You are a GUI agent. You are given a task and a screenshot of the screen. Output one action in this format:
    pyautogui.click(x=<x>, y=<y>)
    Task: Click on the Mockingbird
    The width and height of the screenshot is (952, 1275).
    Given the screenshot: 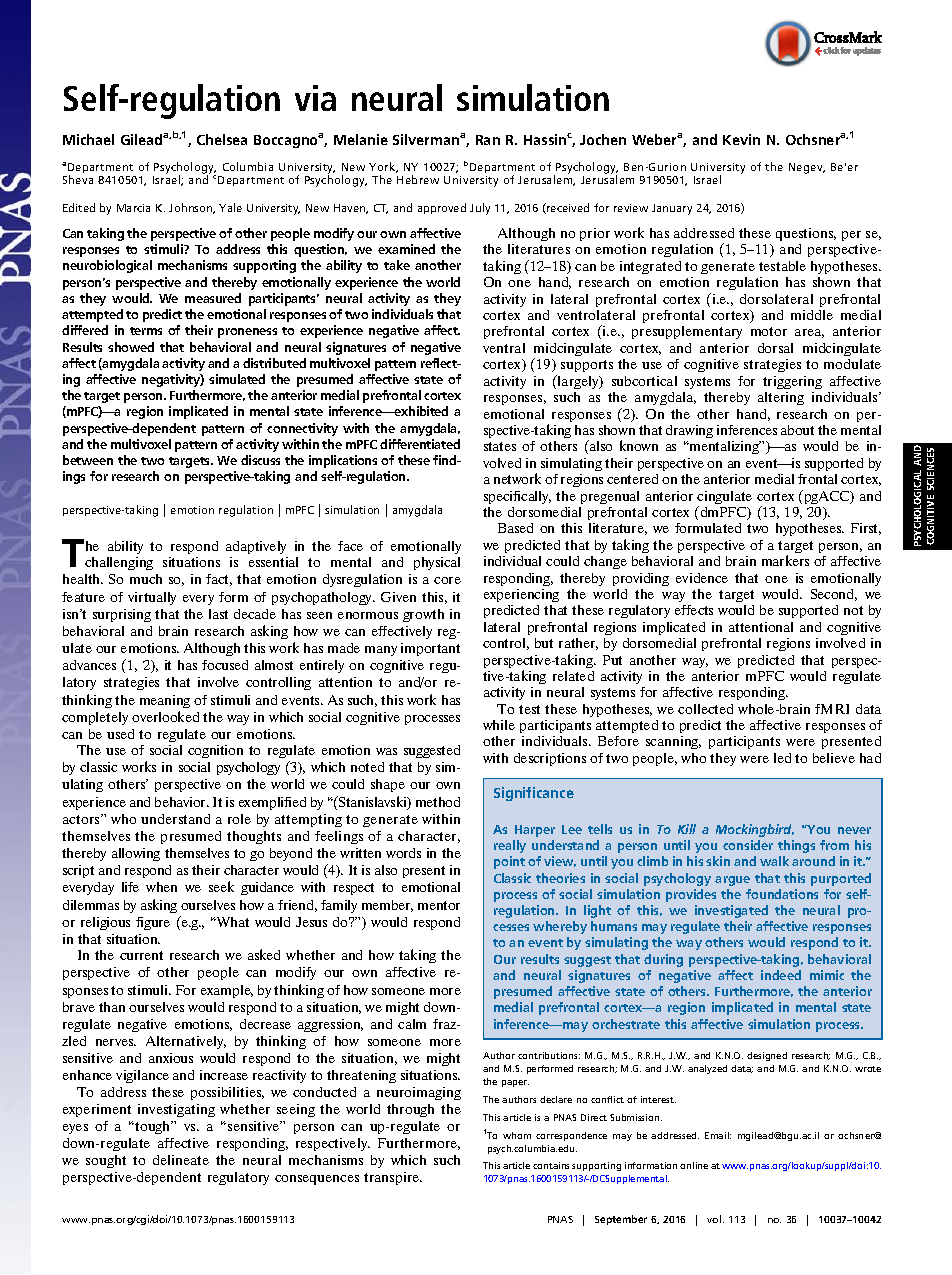 What is the action you would take?
    pyautogui.click(x=755, y=830)
